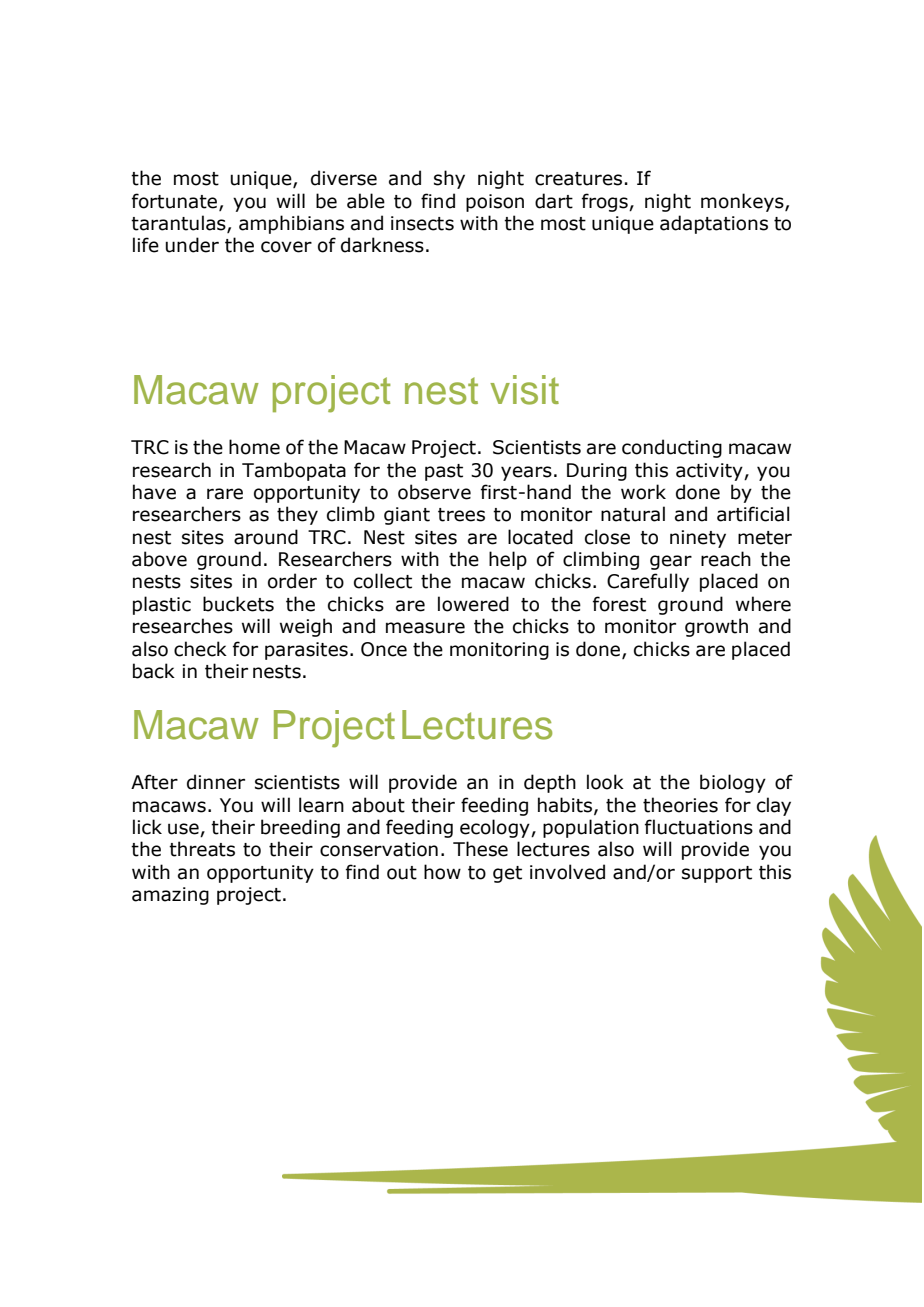 Image resolution: width=924 pixels, height=1307 pixels. I want to click on around, so click(266, 537).
